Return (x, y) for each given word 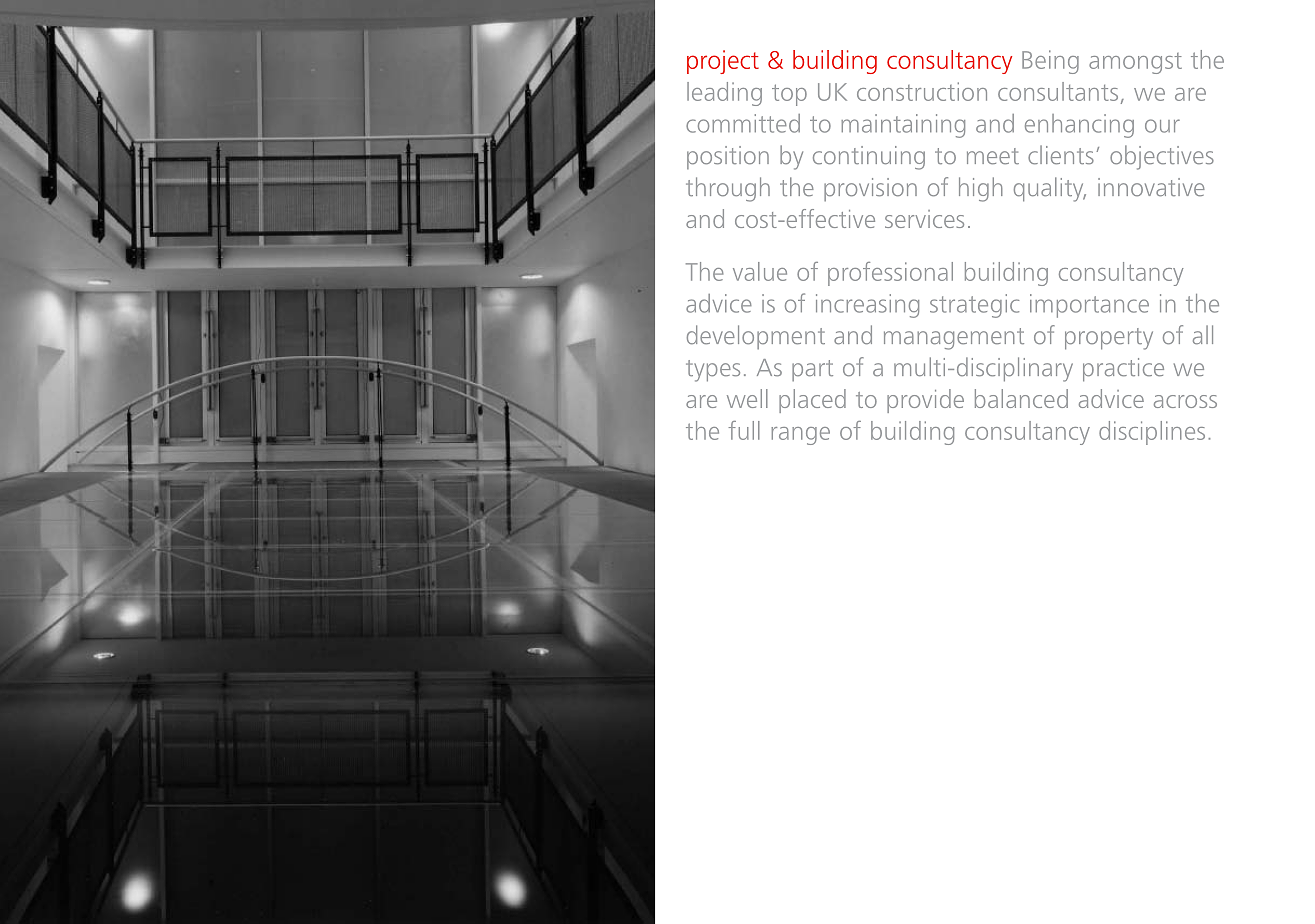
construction (922, 91)
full (744, 430)
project (723, 62)
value (760, 271)
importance (1089, 306)
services (924, 219)
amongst (1135, 63)
